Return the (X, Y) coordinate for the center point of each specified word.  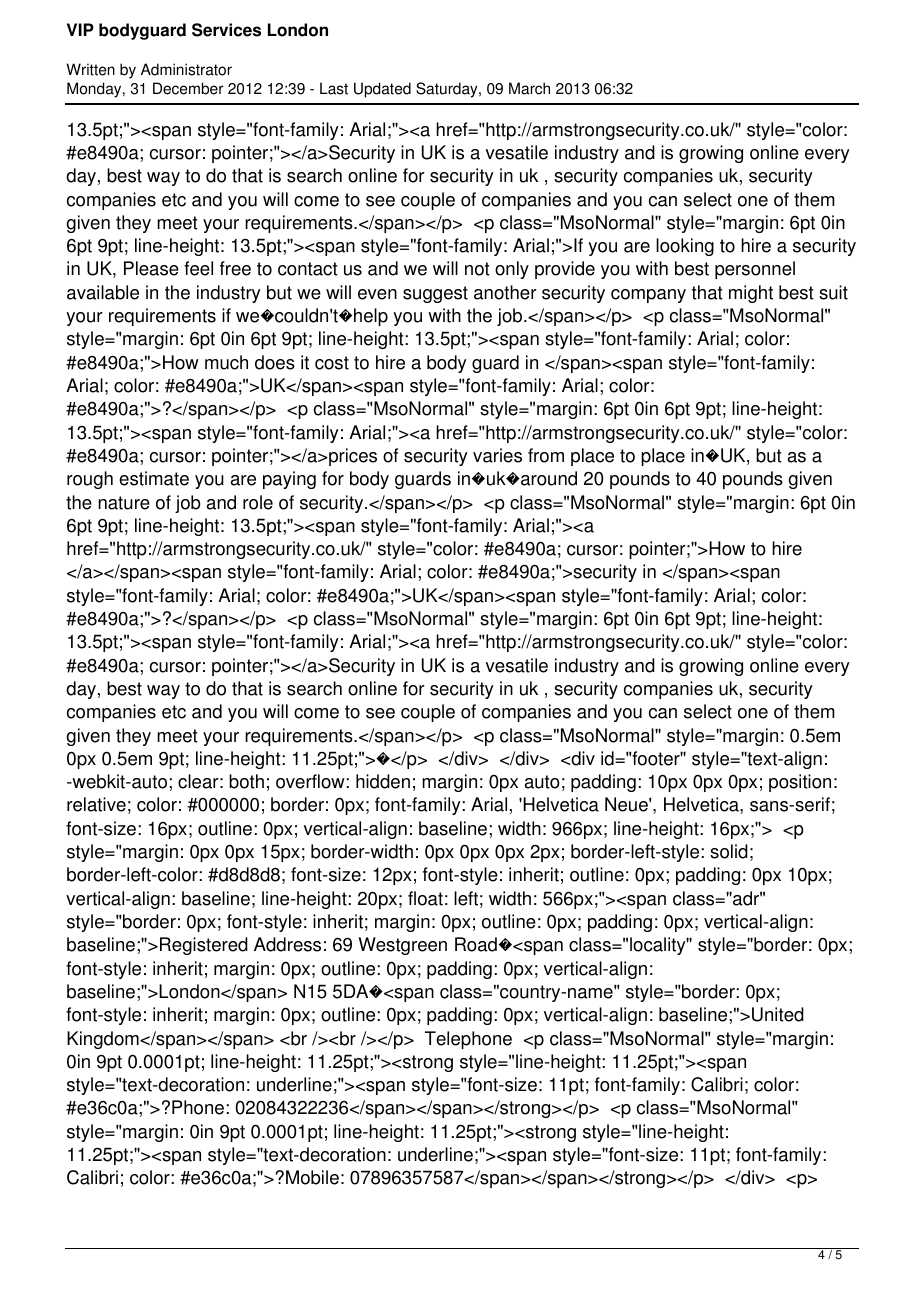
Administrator (186, 69)
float (425, 898)
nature (124, 503)
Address (287, 944)
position (800, 783)
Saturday (448, 90)
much (226, 362)
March (529, 88)
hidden (383, 781)
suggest (435, 294)
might (751, 294)
